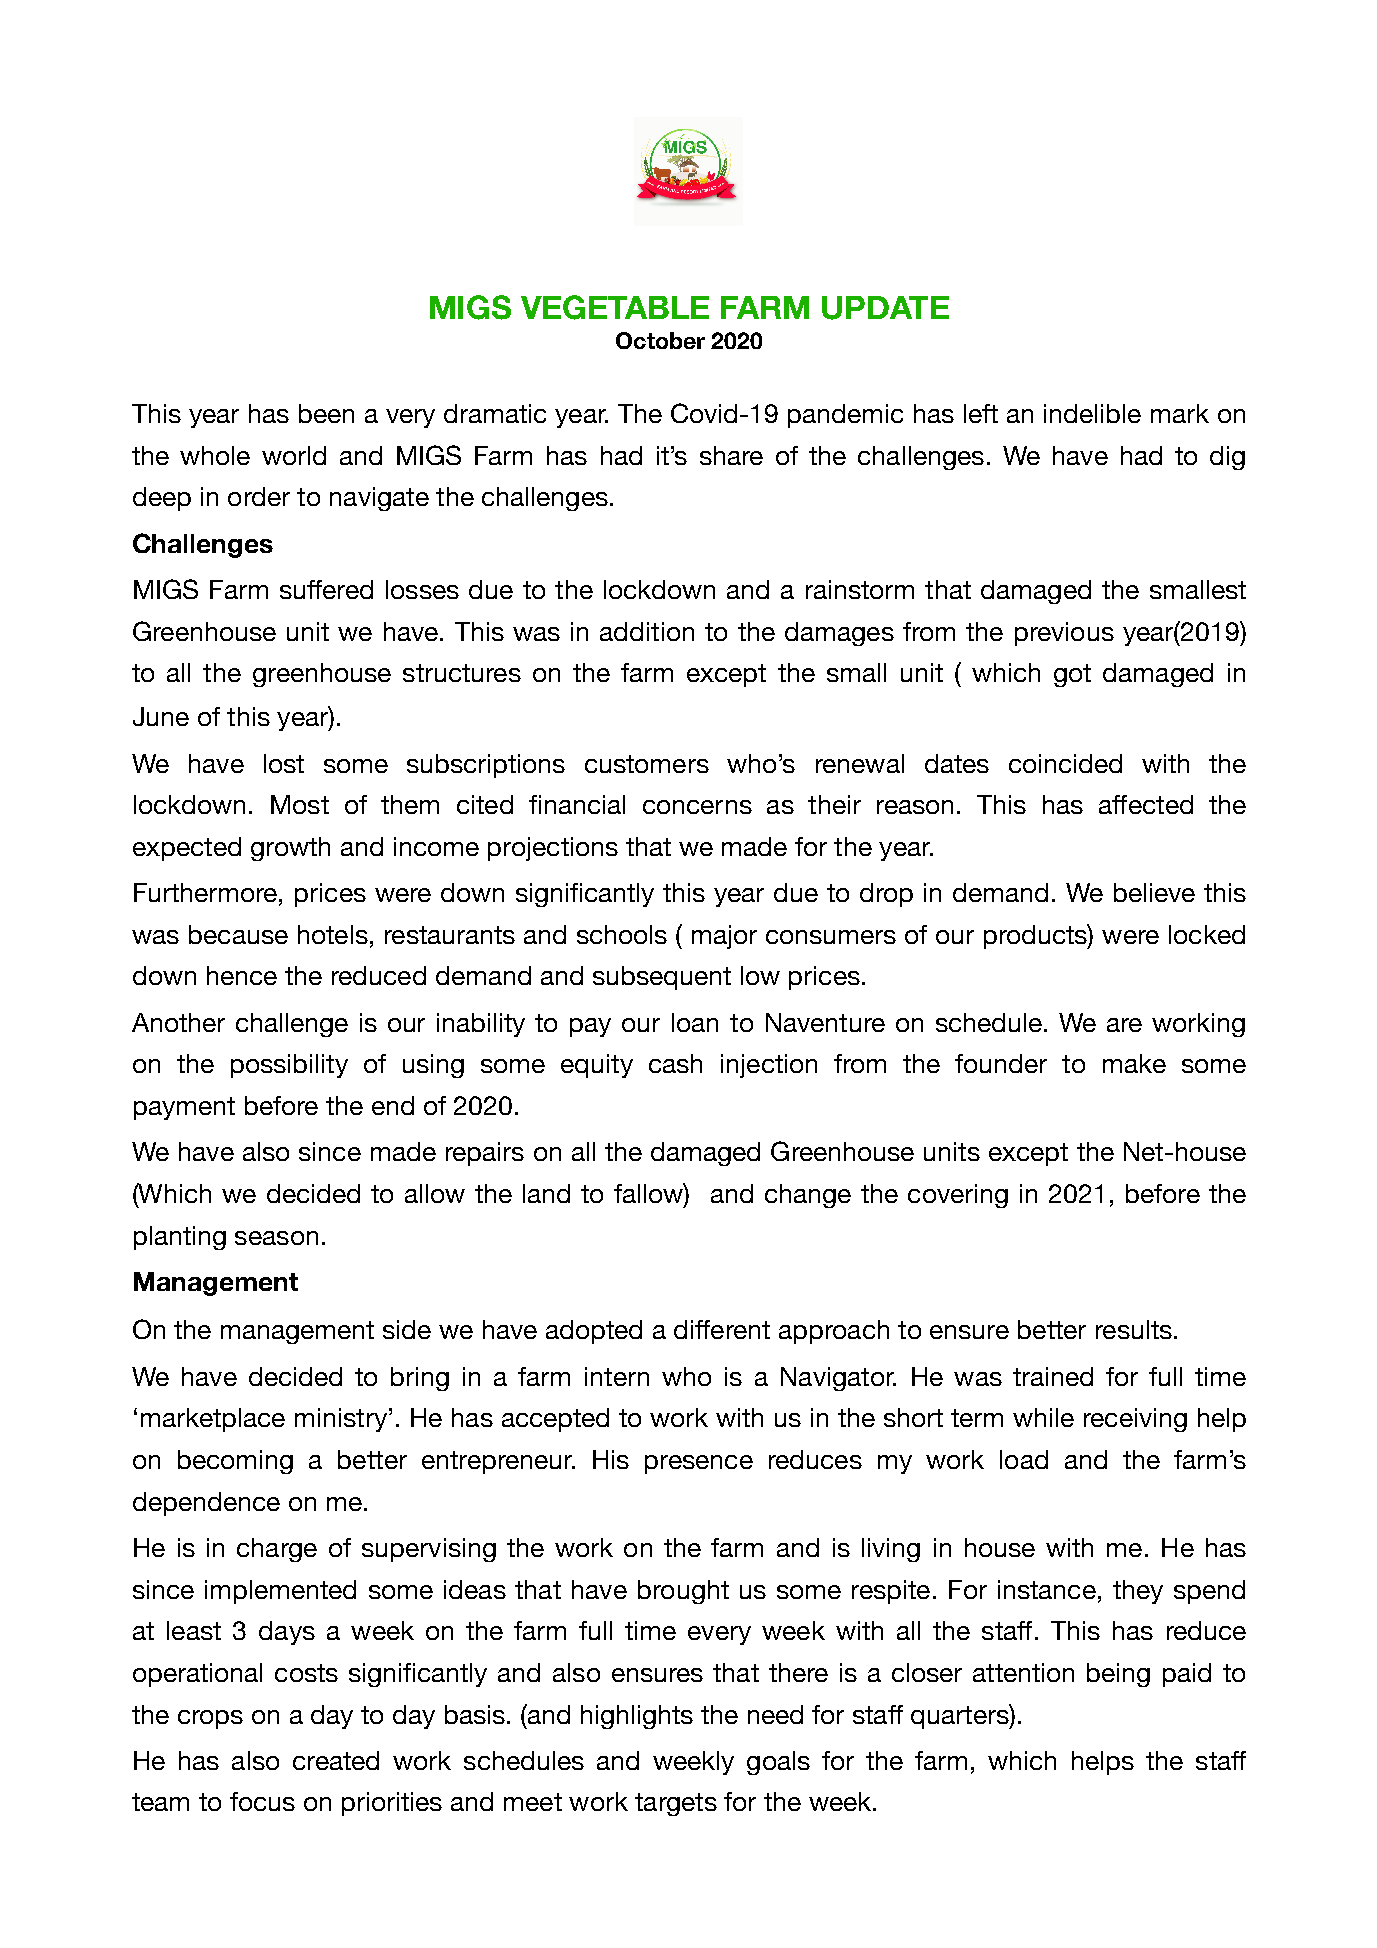 The height and width of the screenshot is (1948, 1377). I want to click on October, so click(660, 340).
